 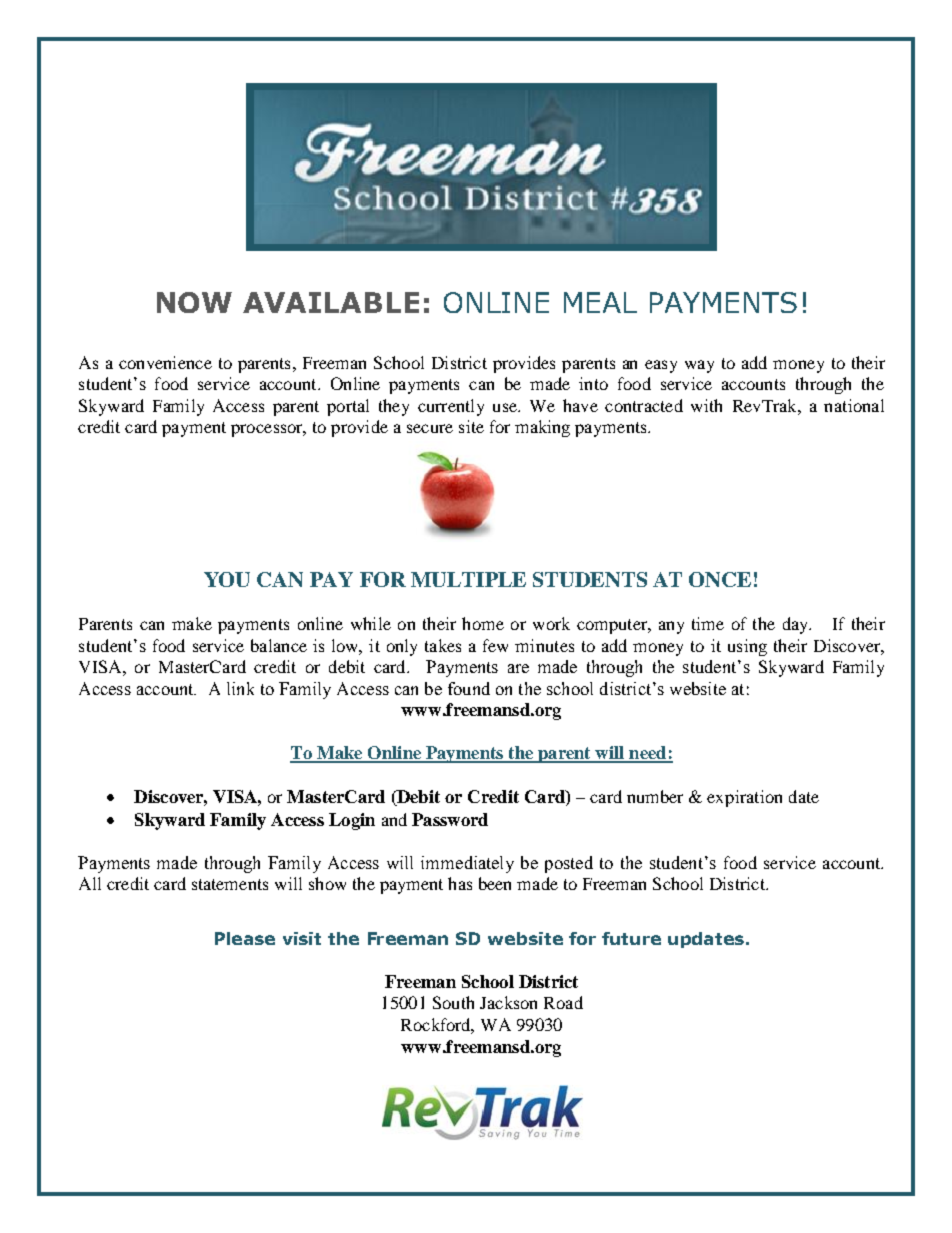 I want to click on few, so click(x=495, y=645).
